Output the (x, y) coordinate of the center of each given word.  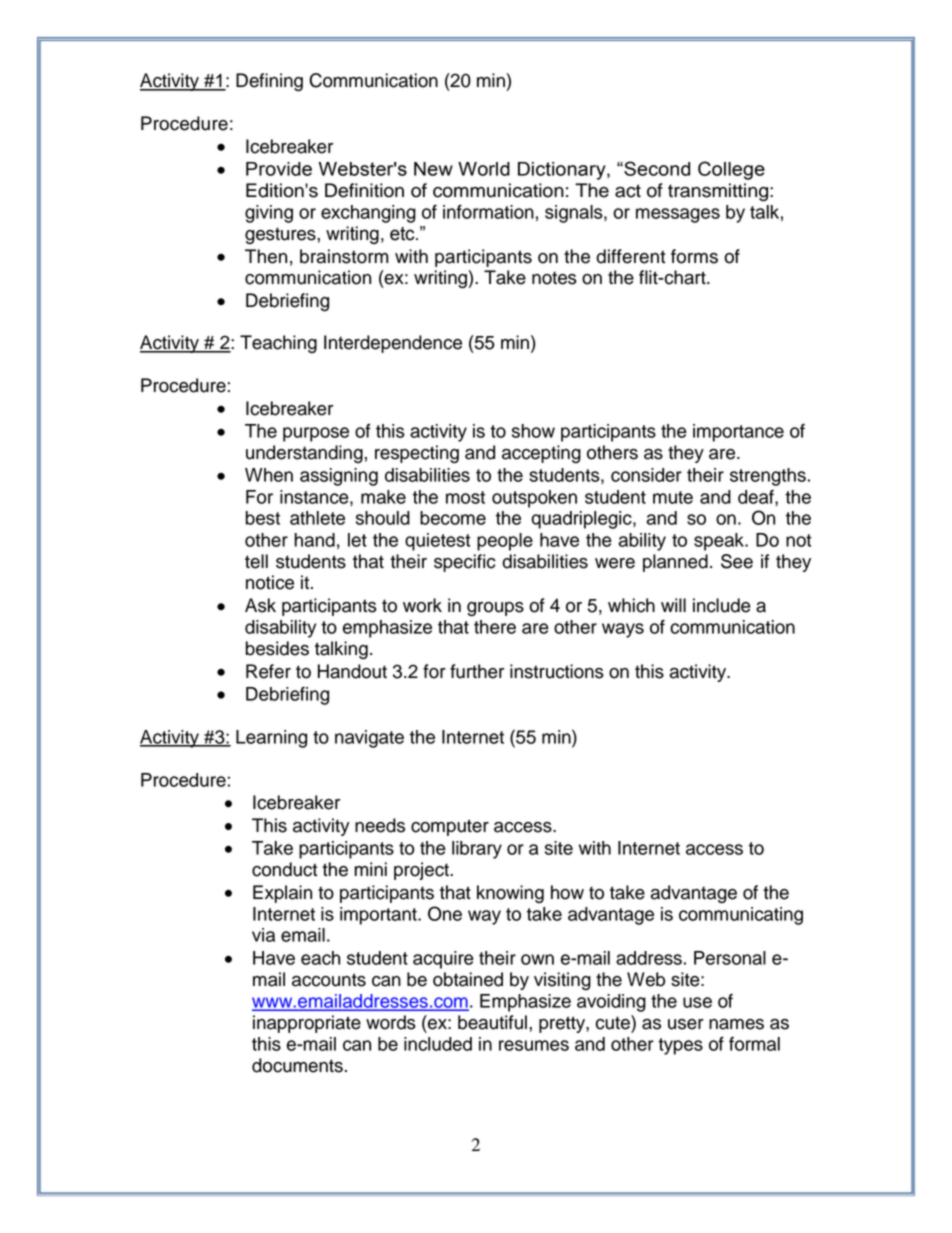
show (533, 431)
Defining (269, 82)
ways (623, 630)
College (731, 170)
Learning (271, 739)
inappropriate (307, 1024)
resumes (534, 1045)
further (477, 671)
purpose (316, 434)
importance (738, 433)
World (484, 169)
